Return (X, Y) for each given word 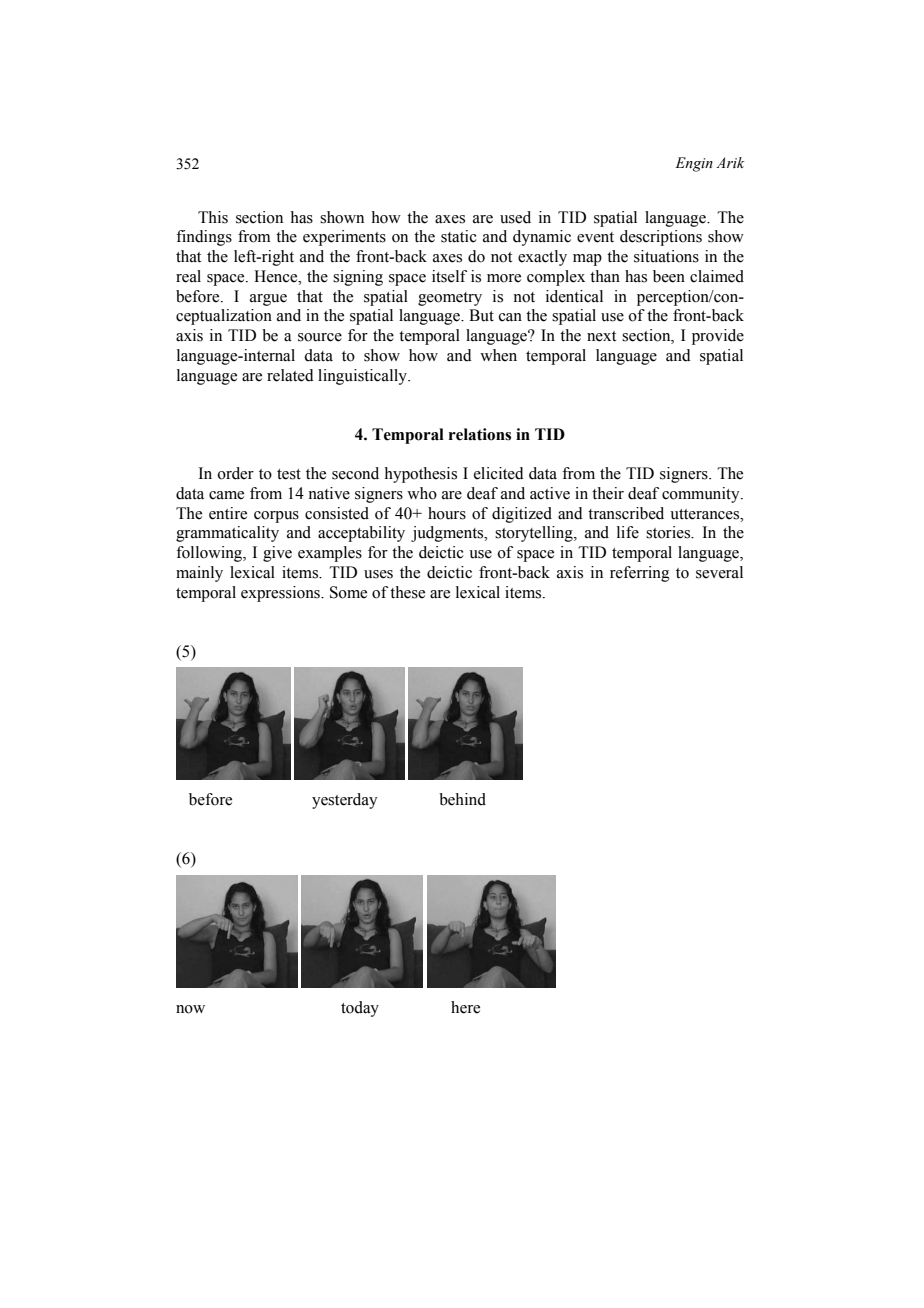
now (190, 1009)
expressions (281, 594)
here (465, 1007)
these (407, 592)
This (213, 217)
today (360, 1009)
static (459, 236)
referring (640, 574)
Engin (694, 164)
